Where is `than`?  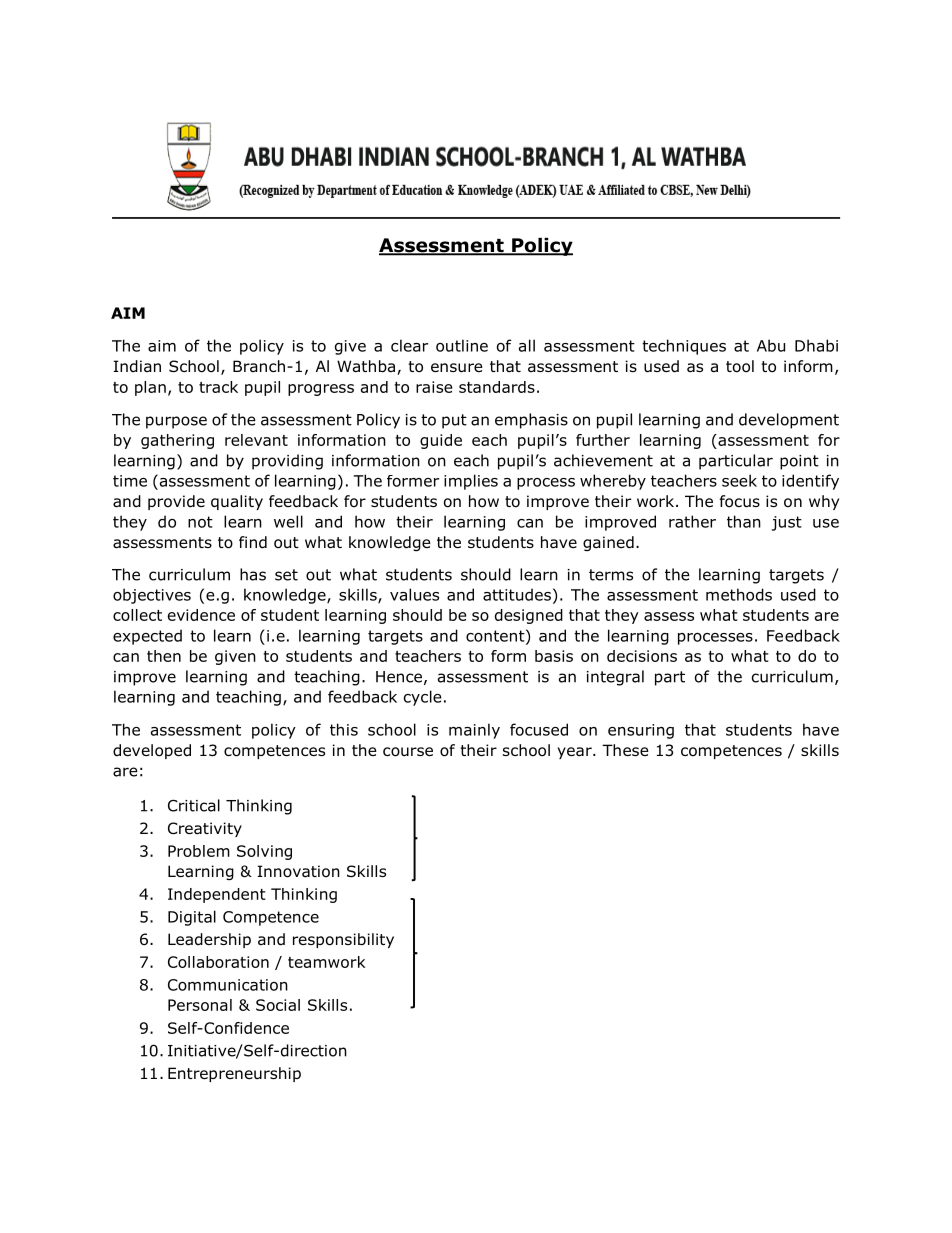
than is located at coordinates (744, 521).
